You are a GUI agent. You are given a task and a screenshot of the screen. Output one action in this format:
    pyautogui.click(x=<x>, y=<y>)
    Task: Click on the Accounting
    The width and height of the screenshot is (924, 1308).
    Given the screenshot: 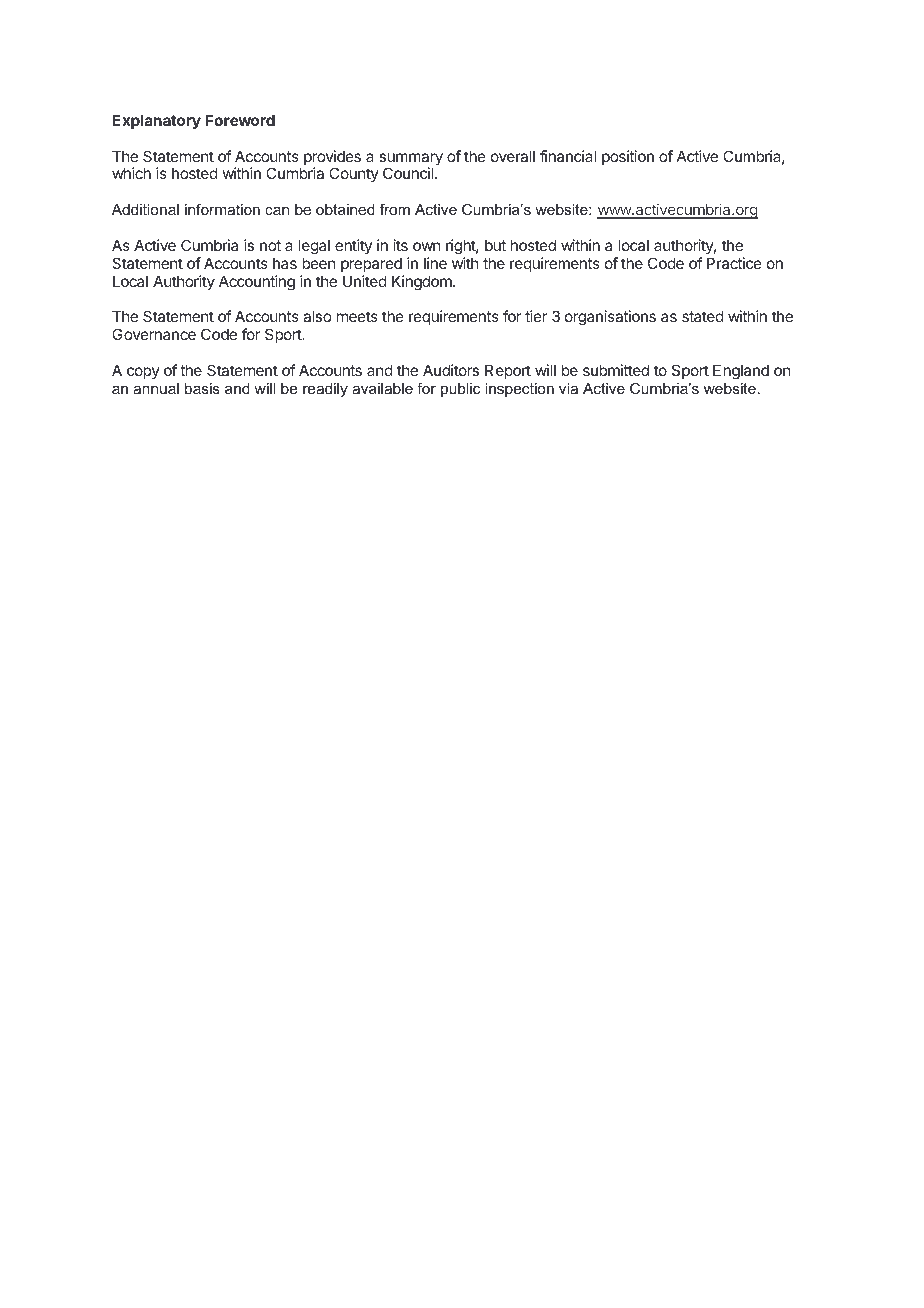 What is the action you would take?
    pyautogui.click(x=257, y=283)
